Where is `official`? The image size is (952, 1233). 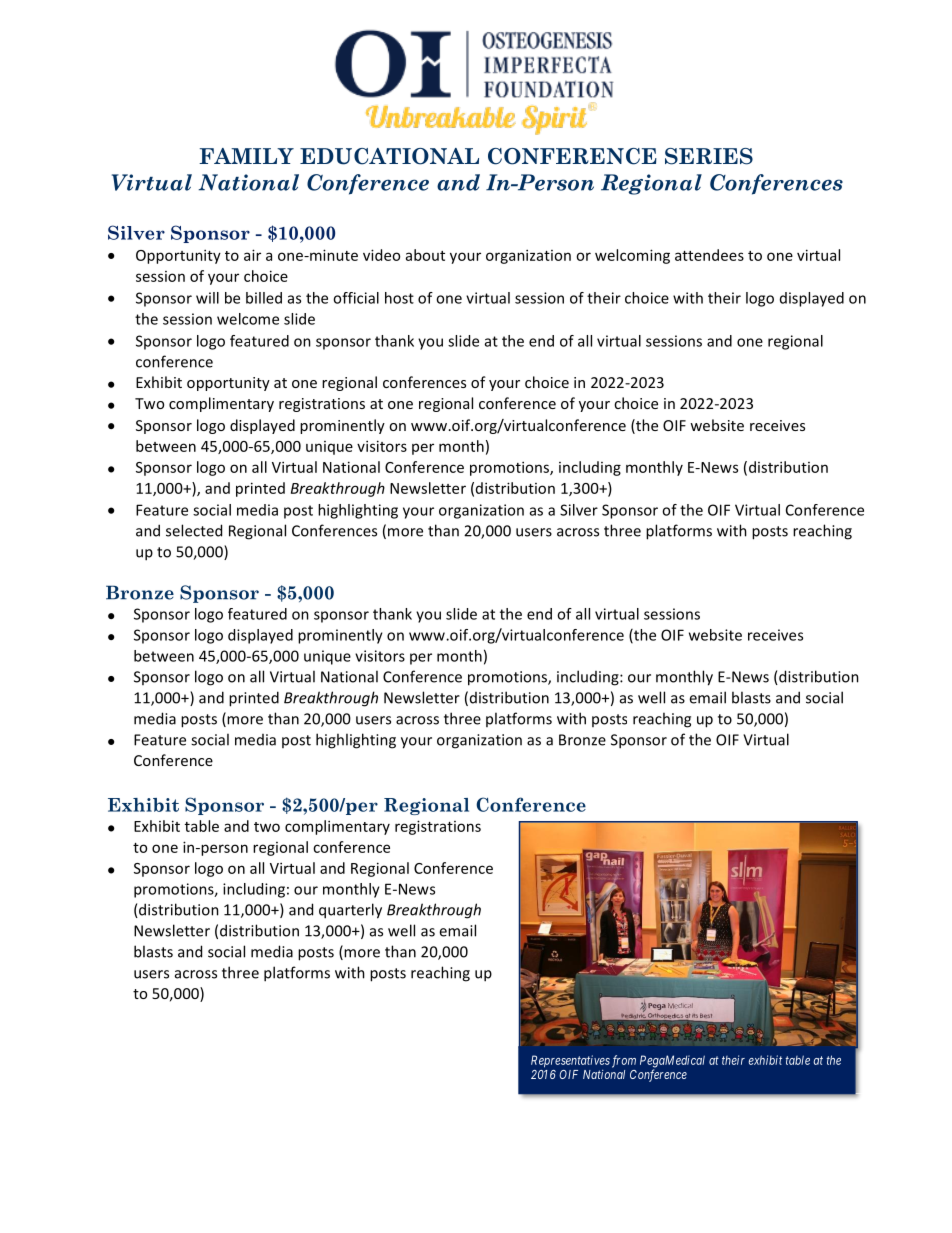
official is located at coordinates (356, 298).
